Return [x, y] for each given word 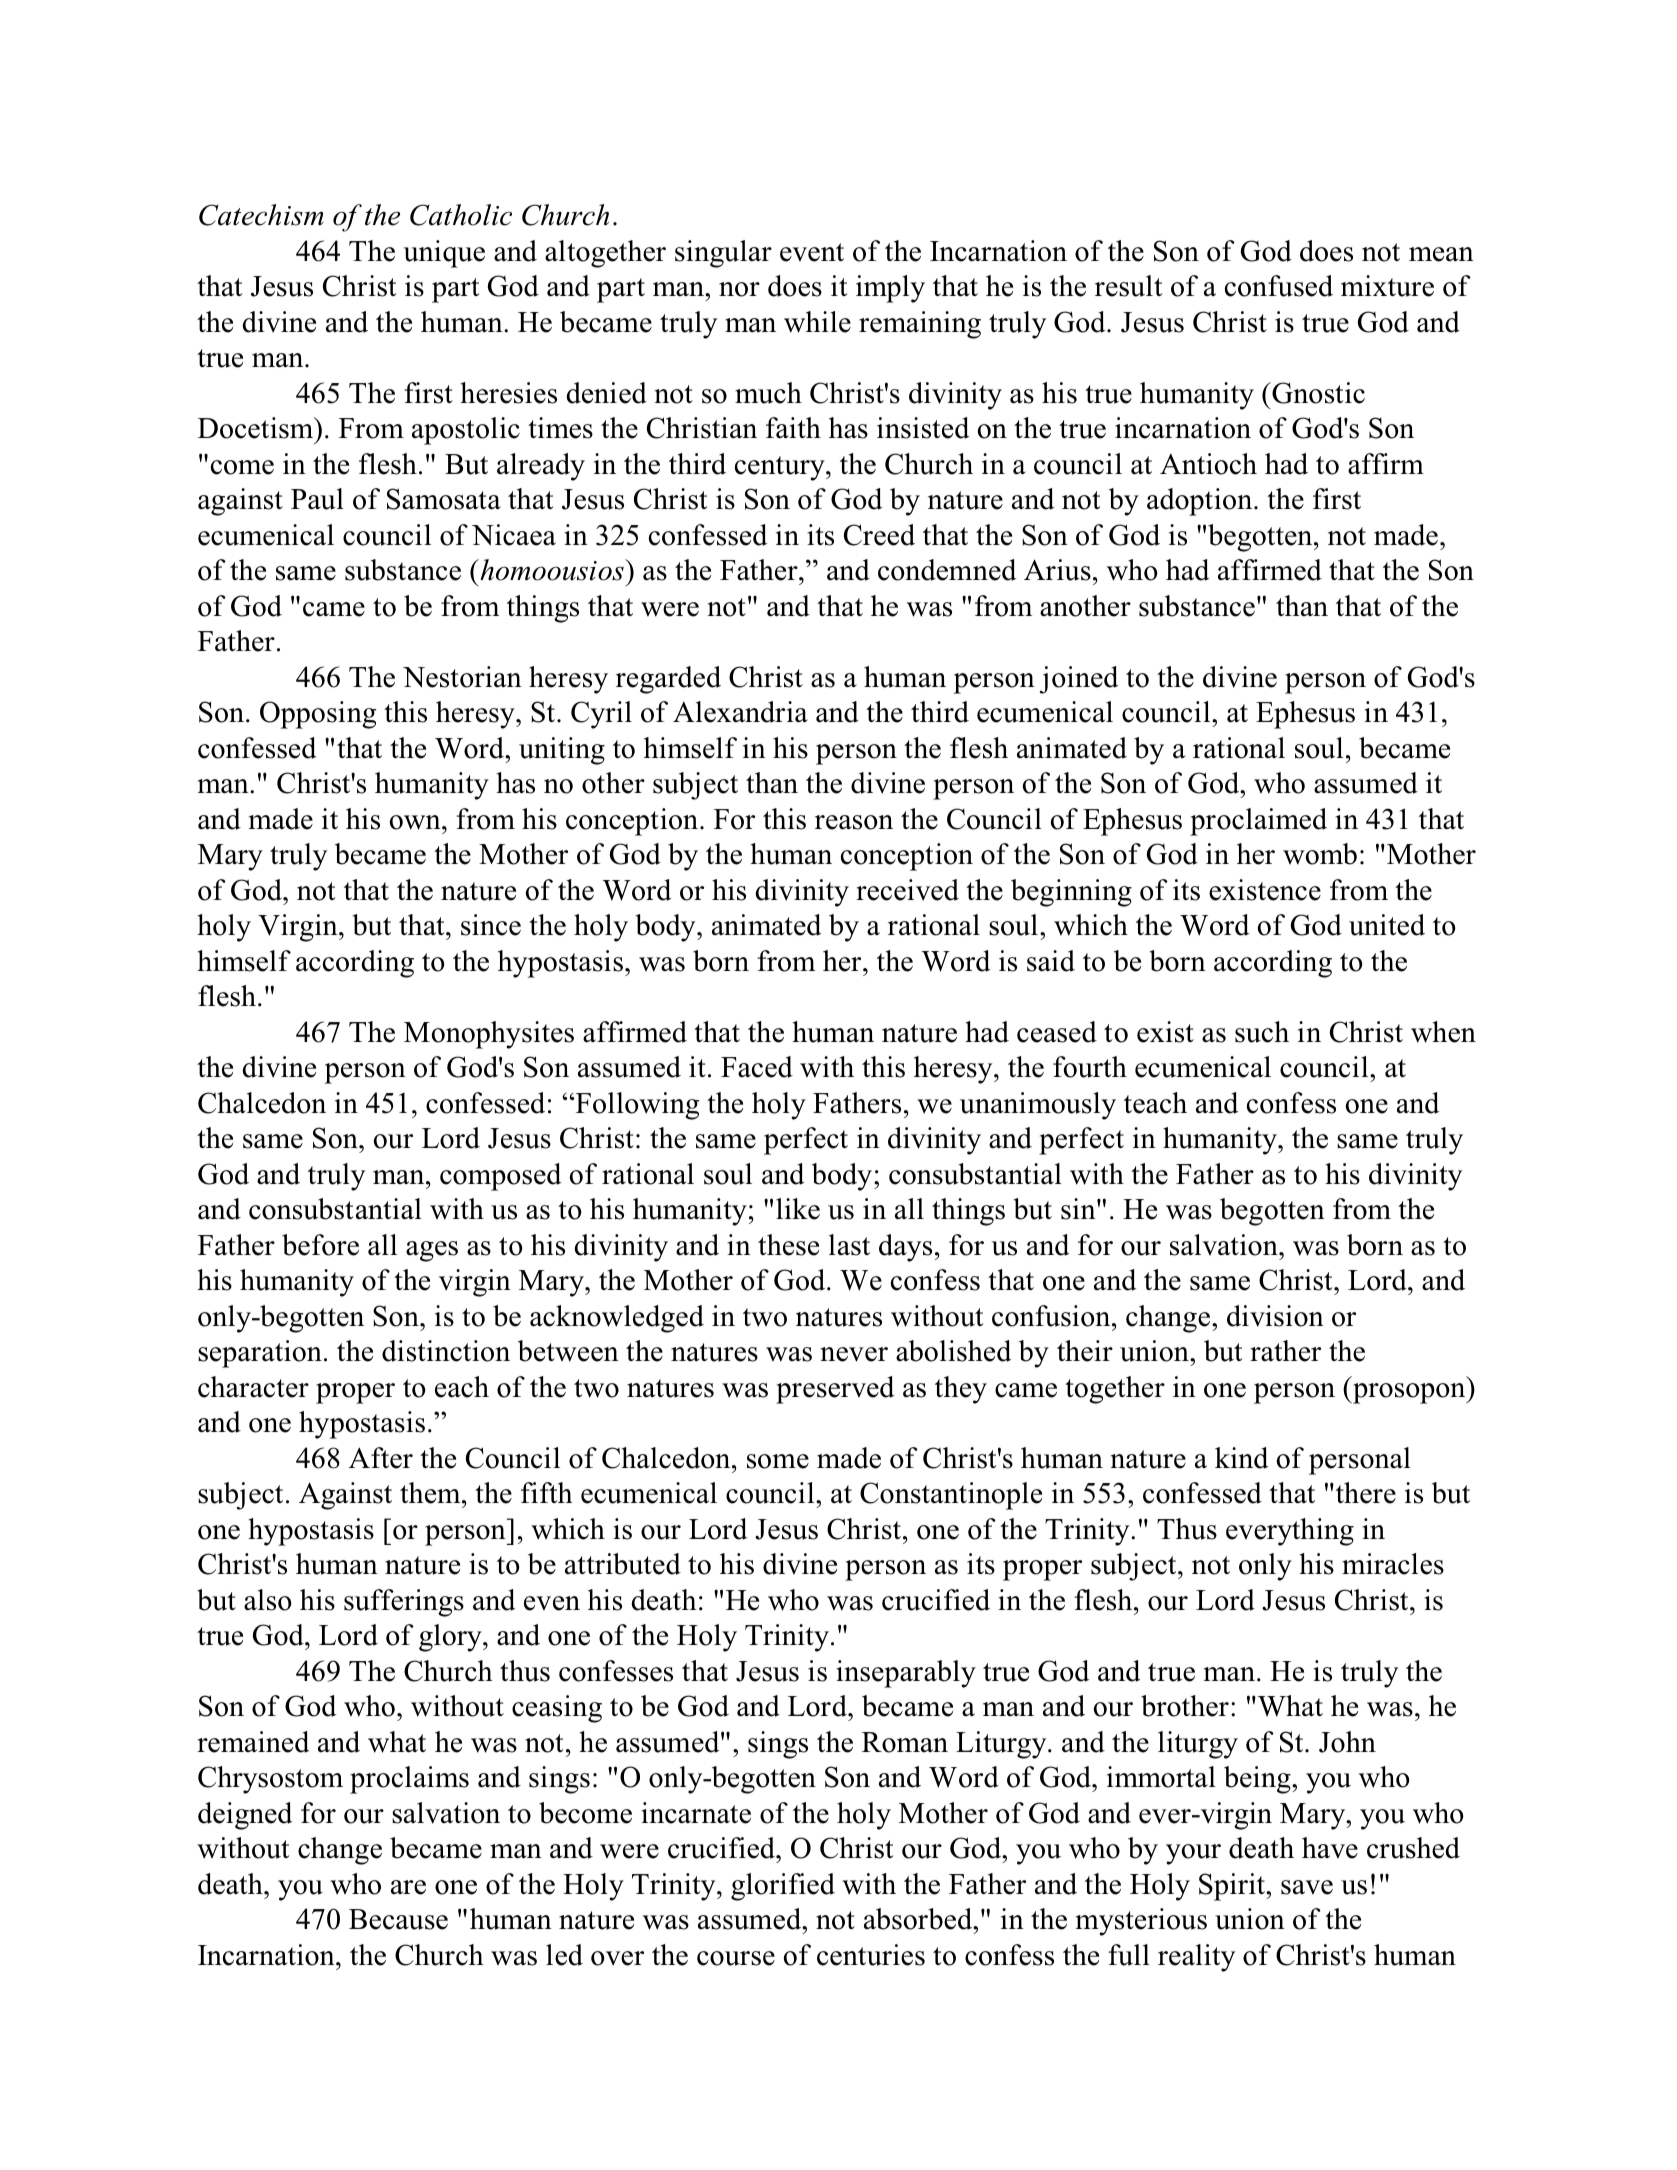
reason [854, 822]
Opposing [318, 715]
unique [444, 254]
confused [1278, 286]
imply [890, 289]
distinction [446, 1351]
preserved [835, 1390]
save [1307, 1887]
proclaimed [1258, 822]
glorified [783, 1887]
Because [398, 1919]
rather [1285, 1351]
